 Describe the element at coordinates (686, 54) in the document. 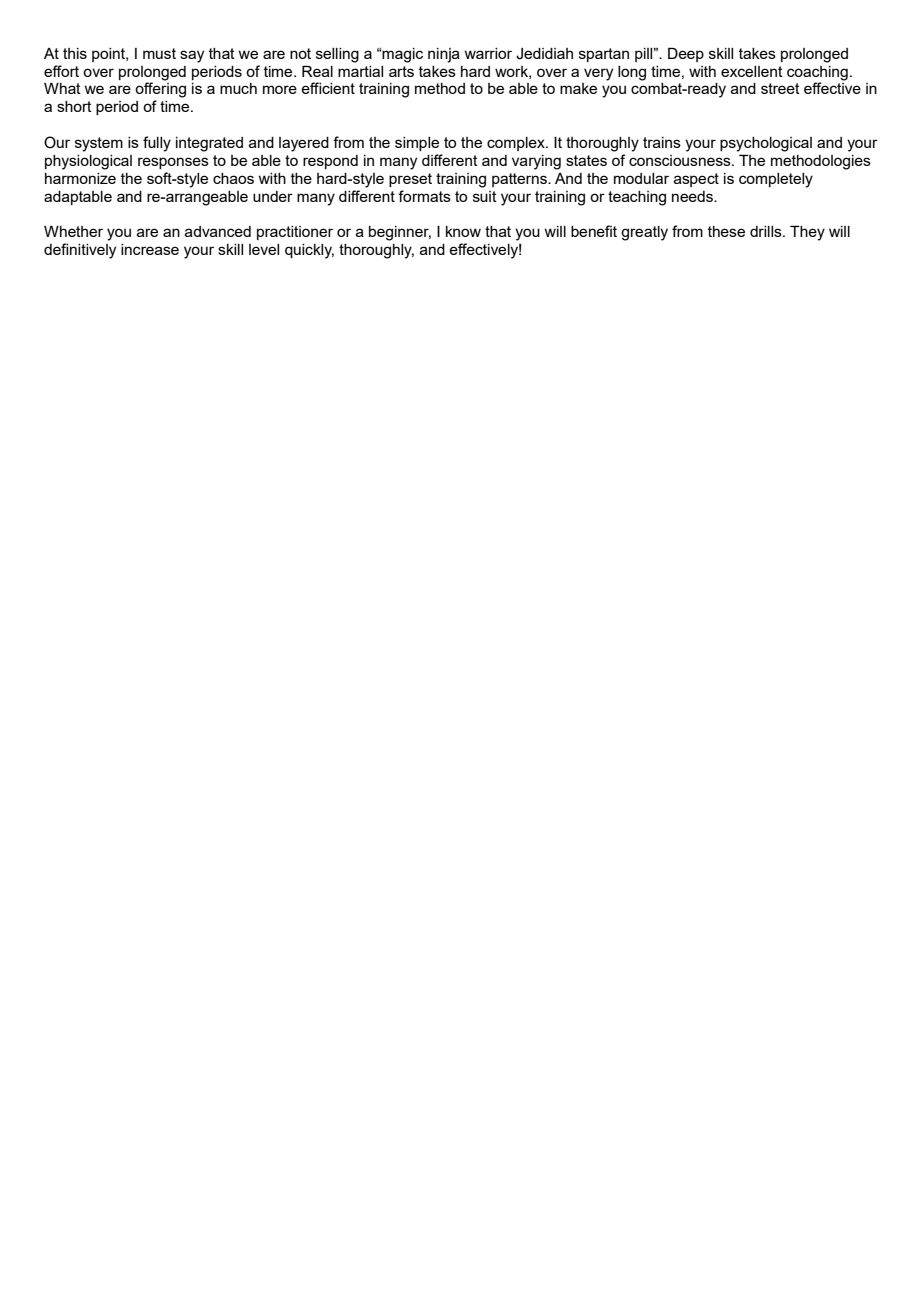

I see `Deep` at that location.
